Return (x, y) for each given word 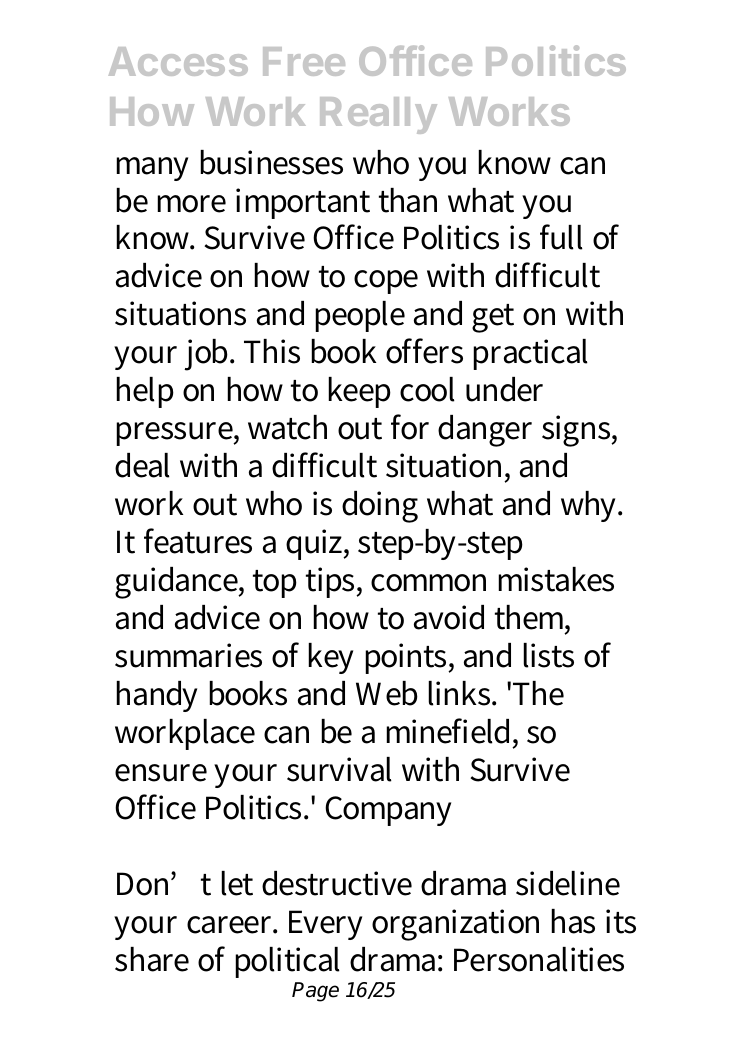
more (191, 204)
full (561, 237)
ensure (161, 773)
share (152, 959)
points (407, 658)
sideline (568, 883)
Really (378, 115)
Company (388, 811)
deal (142, 465)
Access (178, 61)
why (591, 506)
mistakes (556, 579)
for (410, 427)
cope (386, 282)
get (493, 318)
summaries (188, 655)
